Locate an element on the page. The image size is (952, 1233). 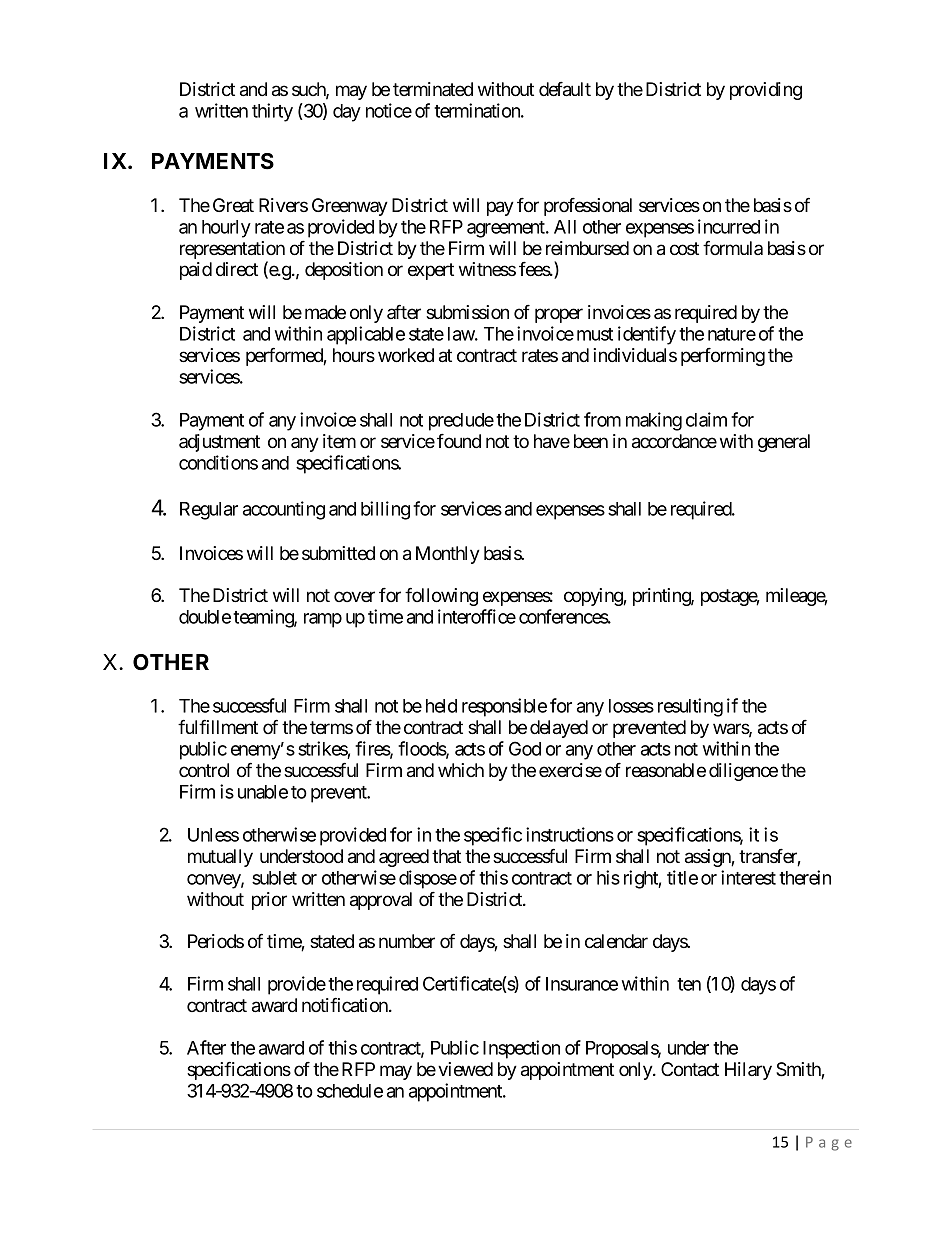
providing is located at coordinates (766, 91).
